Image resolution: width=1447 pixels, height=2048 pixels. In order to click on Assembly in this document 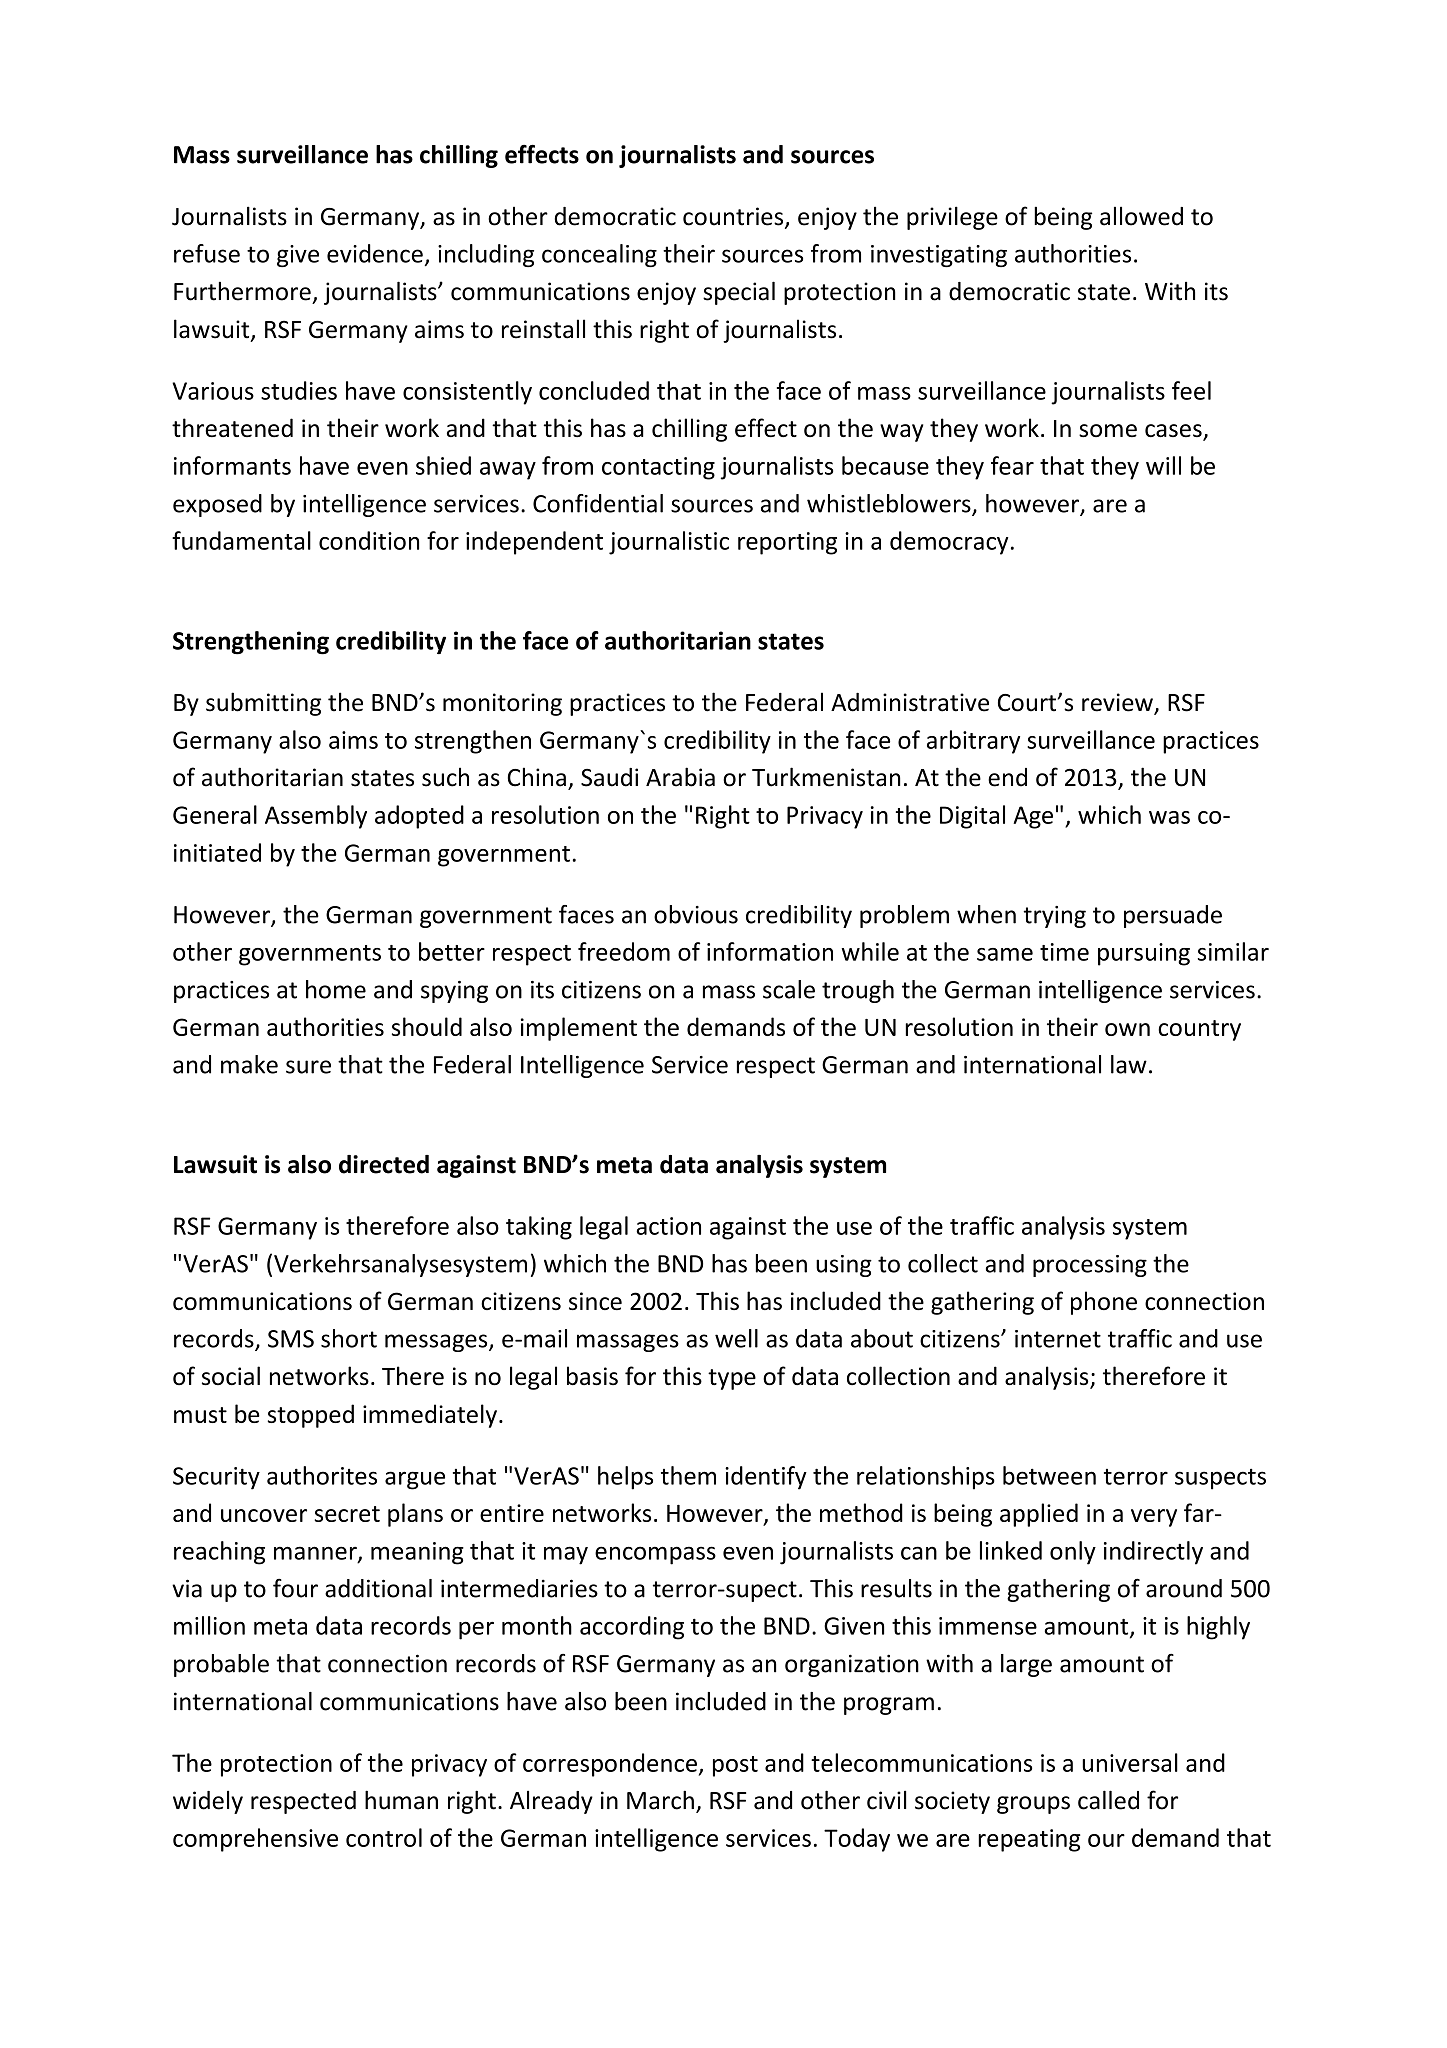, I will do `click(316, 817)`.
